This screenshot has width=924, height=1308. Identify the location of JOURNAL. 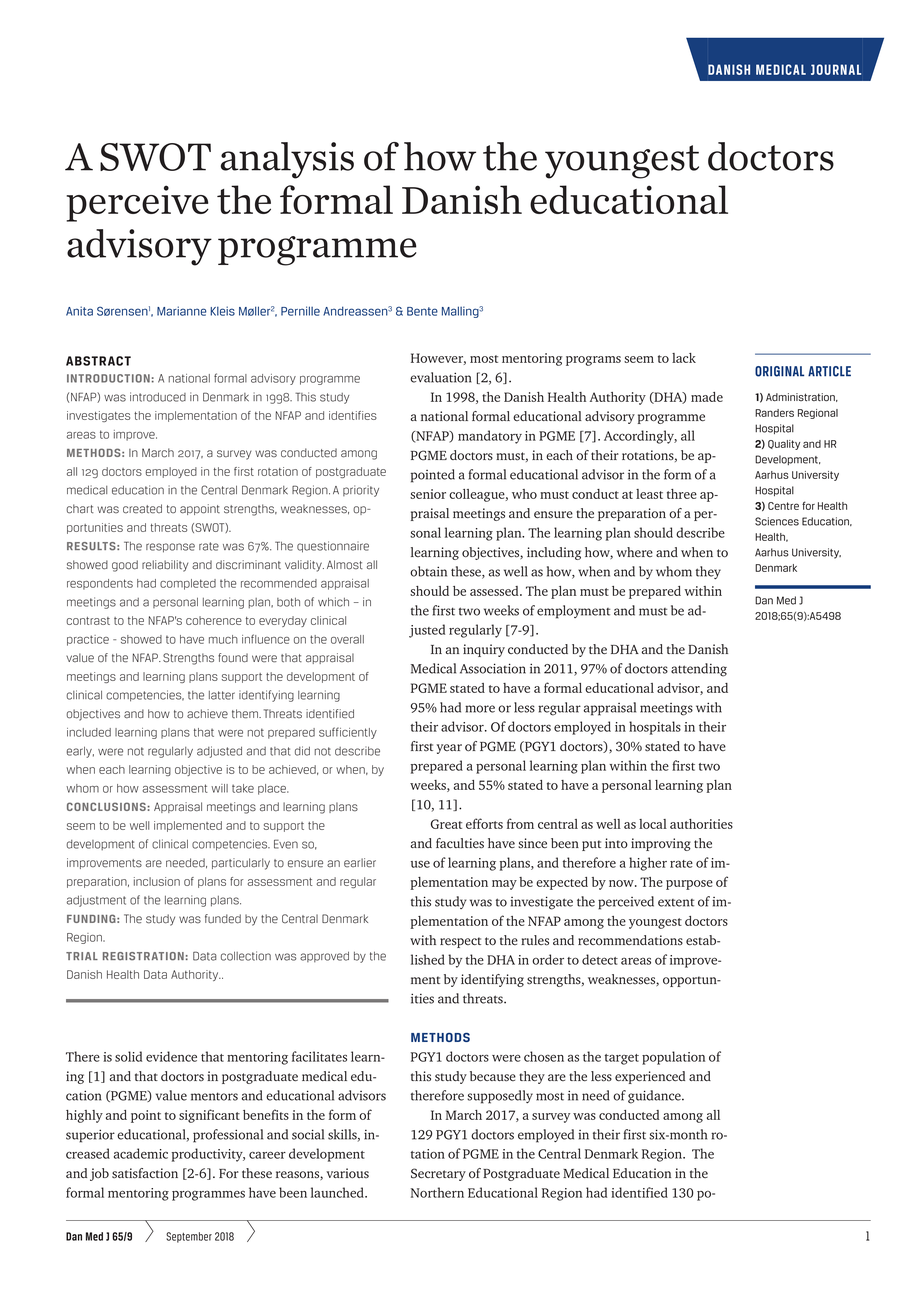
(836, 69).
